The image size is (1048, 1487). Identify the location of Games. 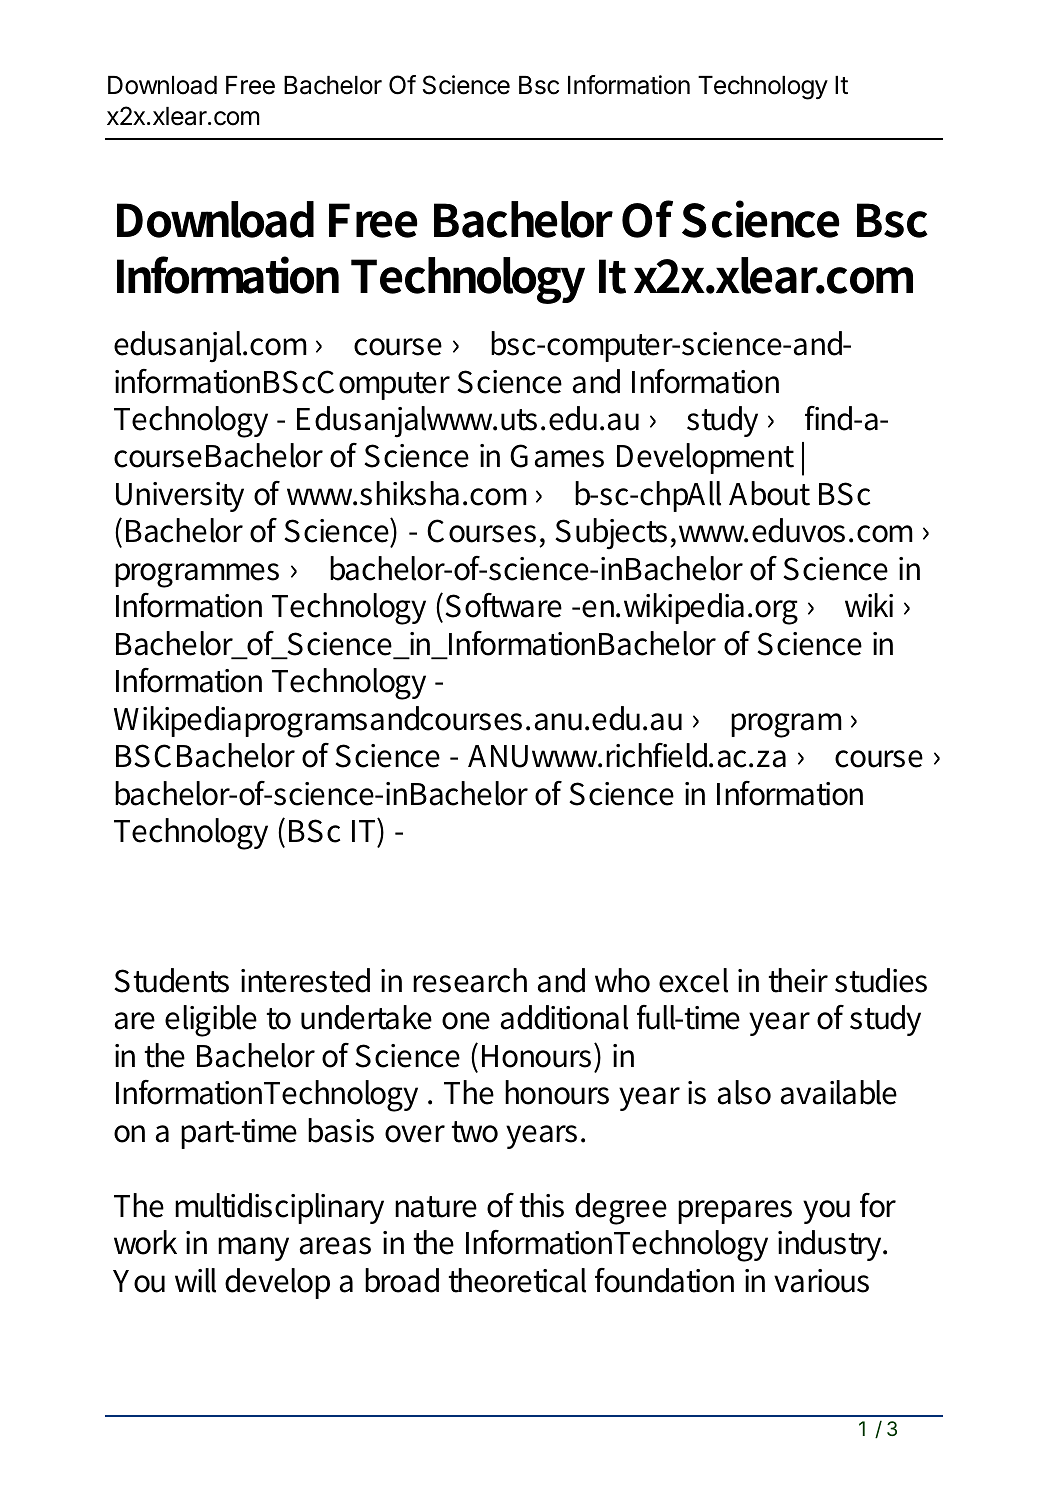
(557, 456).
